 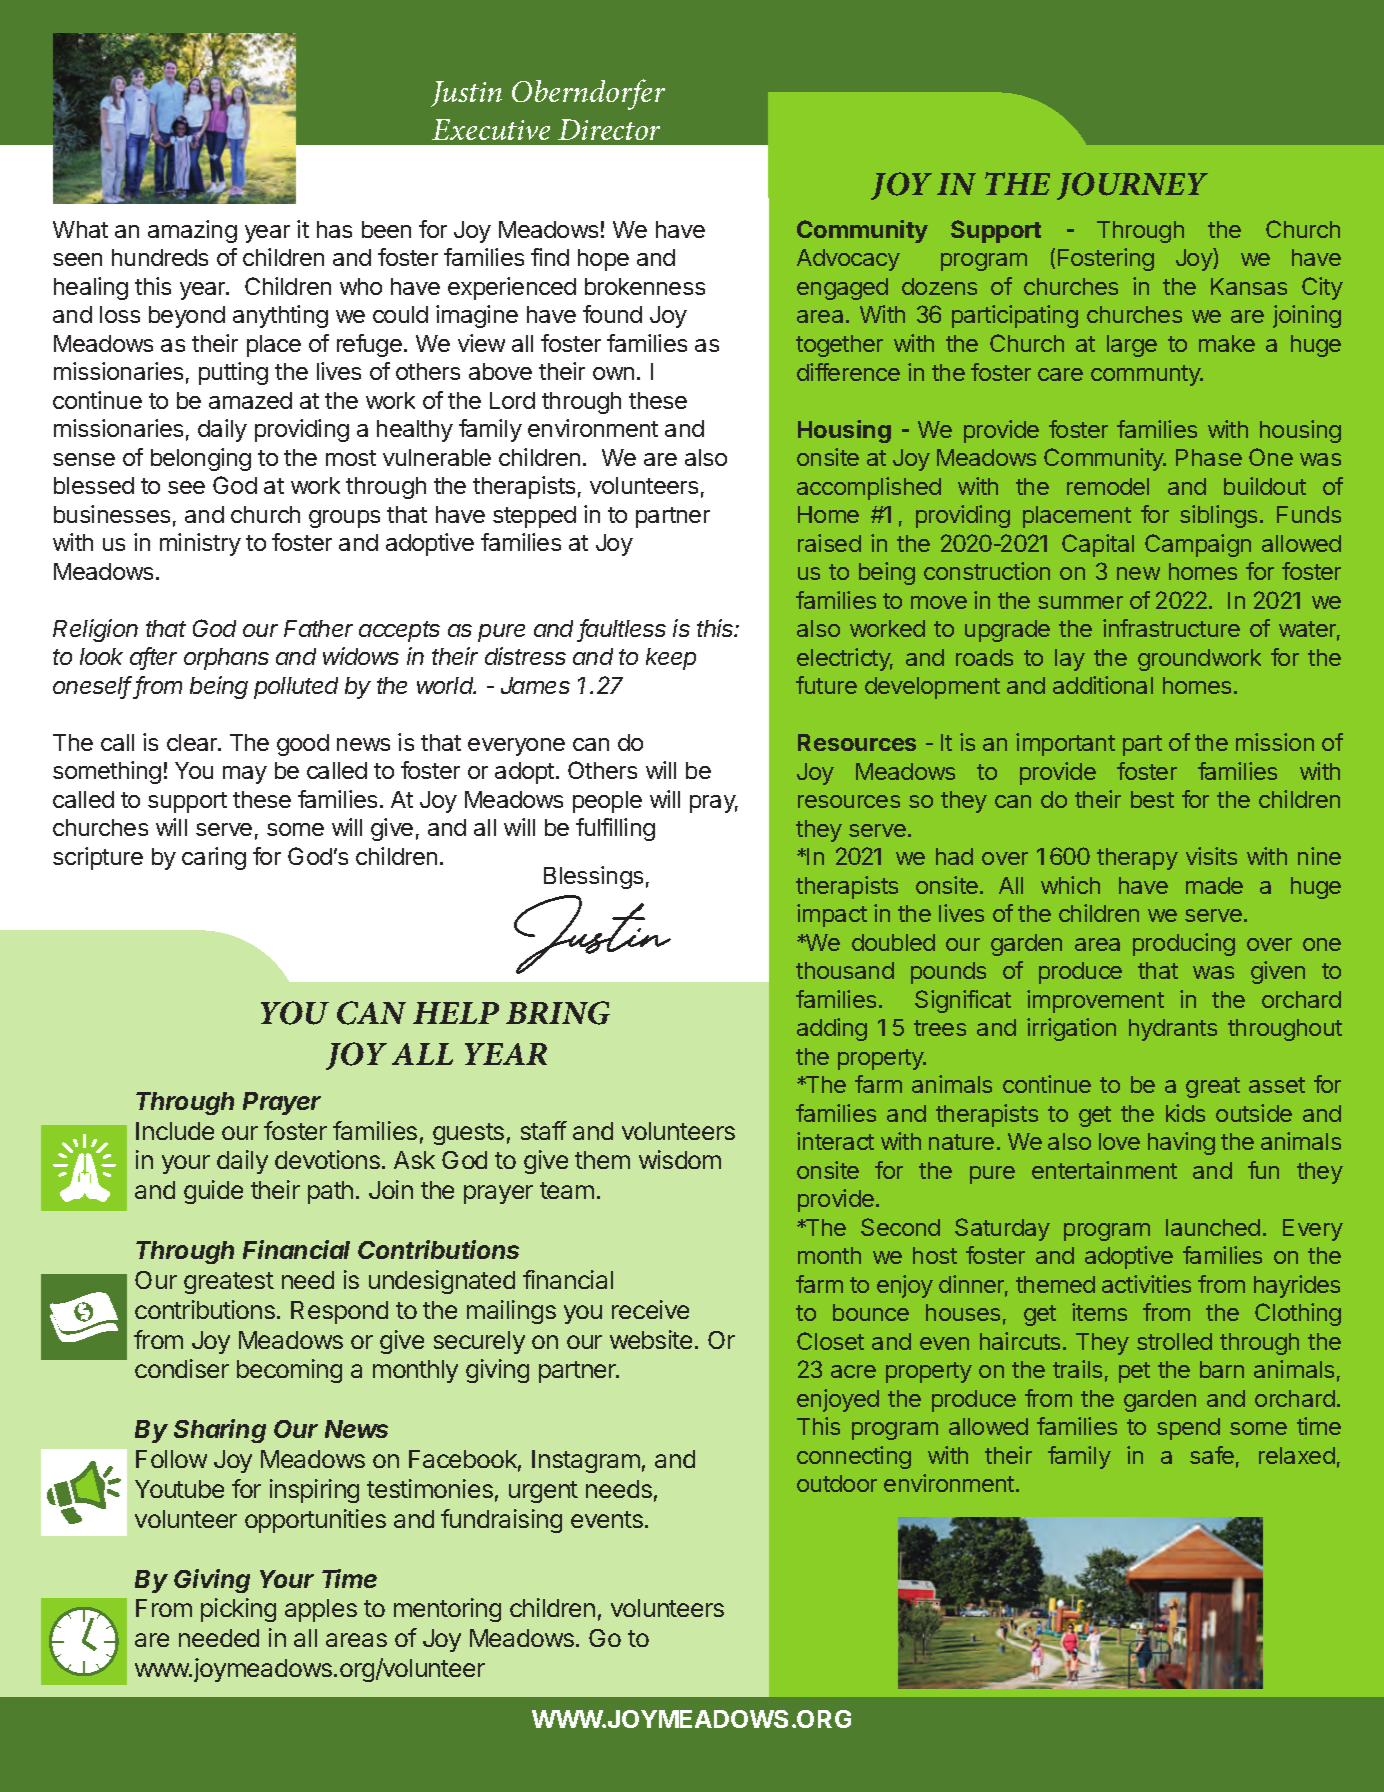 I want to click on picking, so click(x=238, y=1610).
